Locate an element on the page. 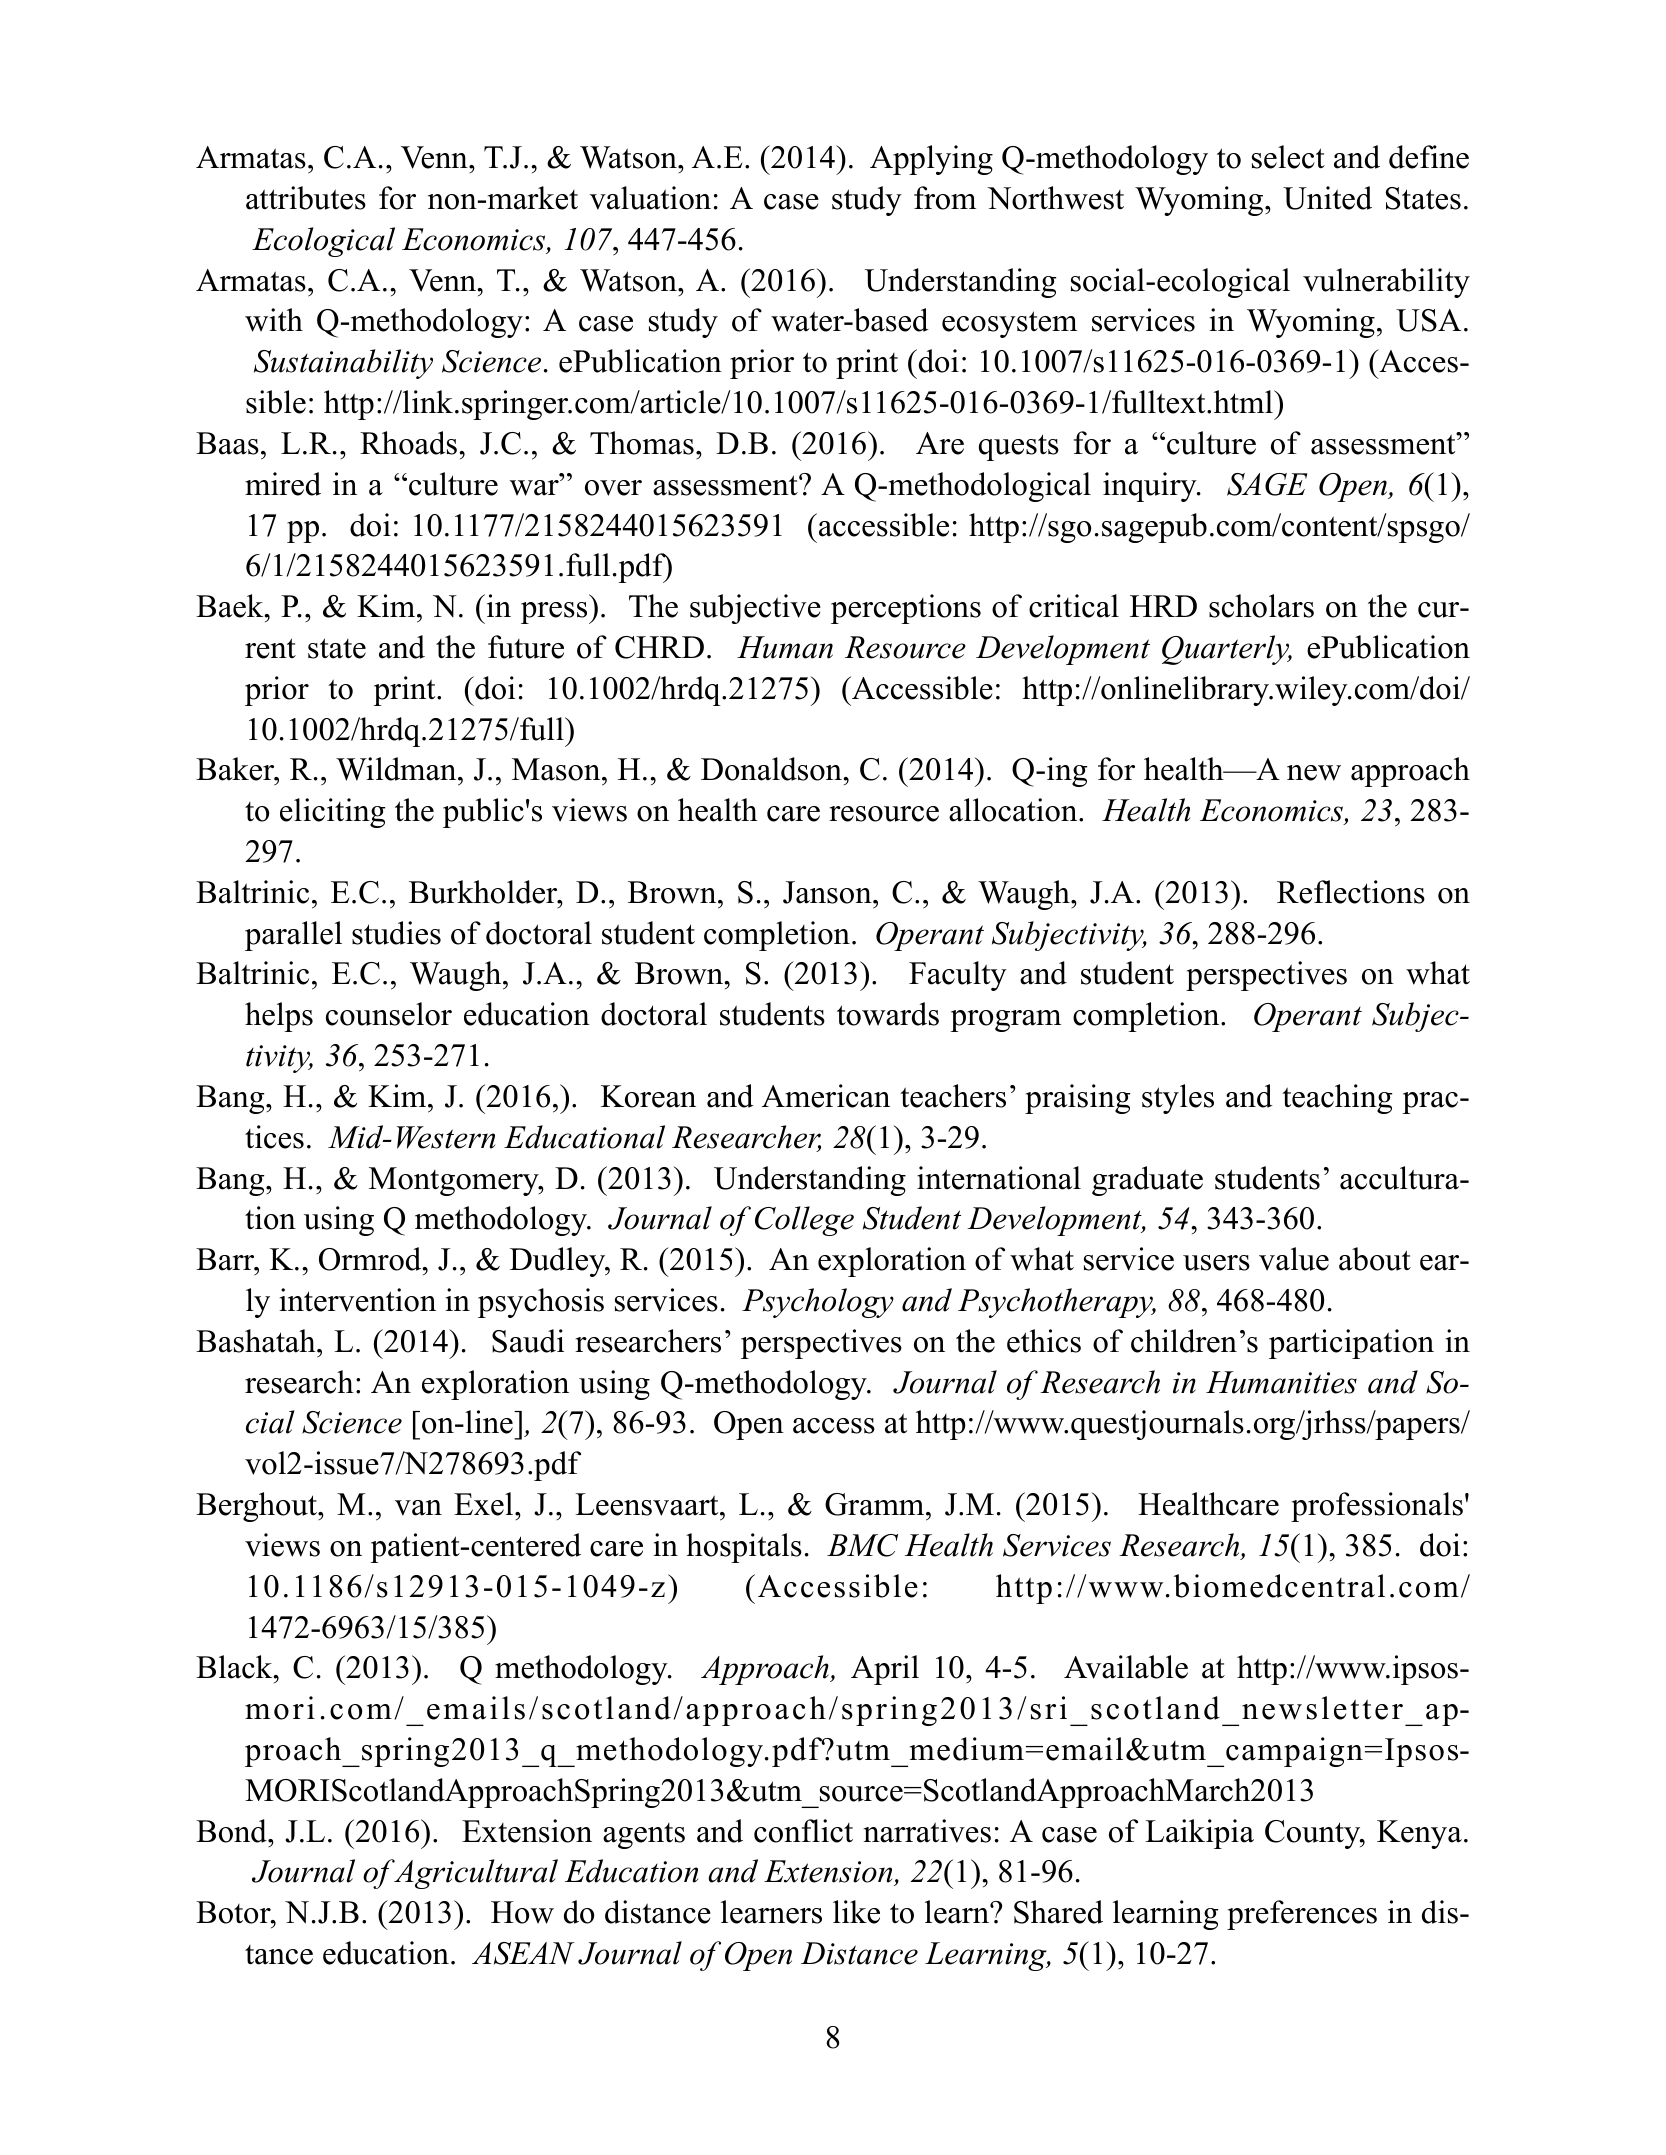 This page has height=2155, width=1666. Saudi is located at coordinates (528, 1341).
